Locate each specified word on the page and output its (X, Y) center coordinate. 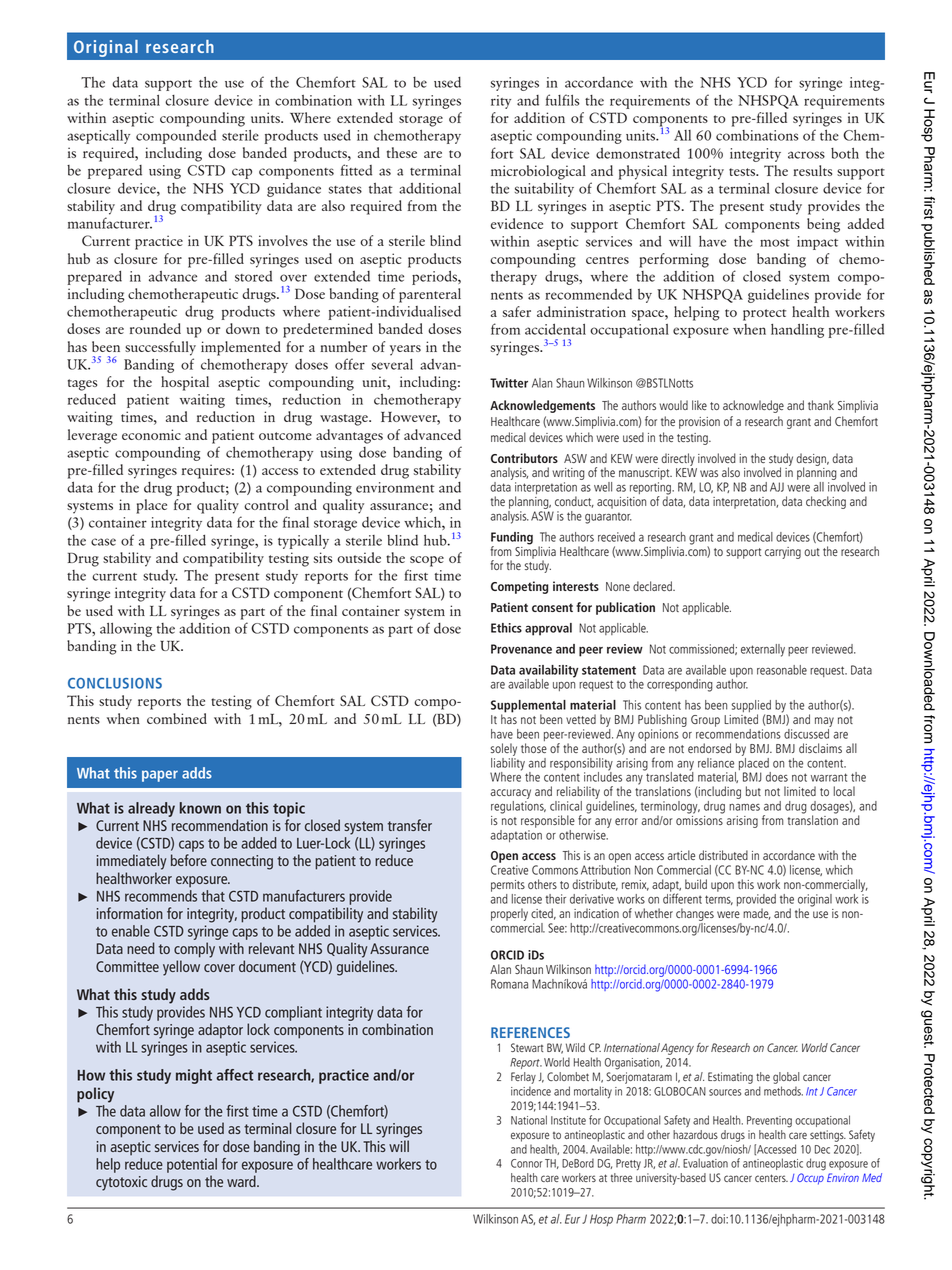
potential (192, 1165)
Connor (527, 1163)
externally (763, 650)
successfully (160, 348)
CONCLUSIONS (115, 683)
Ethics (506, 628)
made (757, 914)
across (806, 155)
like (699, 405)
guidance (294, 190)
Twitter (509, 383)
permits (508, 886)
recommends (161, 896)
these (402, 152)
